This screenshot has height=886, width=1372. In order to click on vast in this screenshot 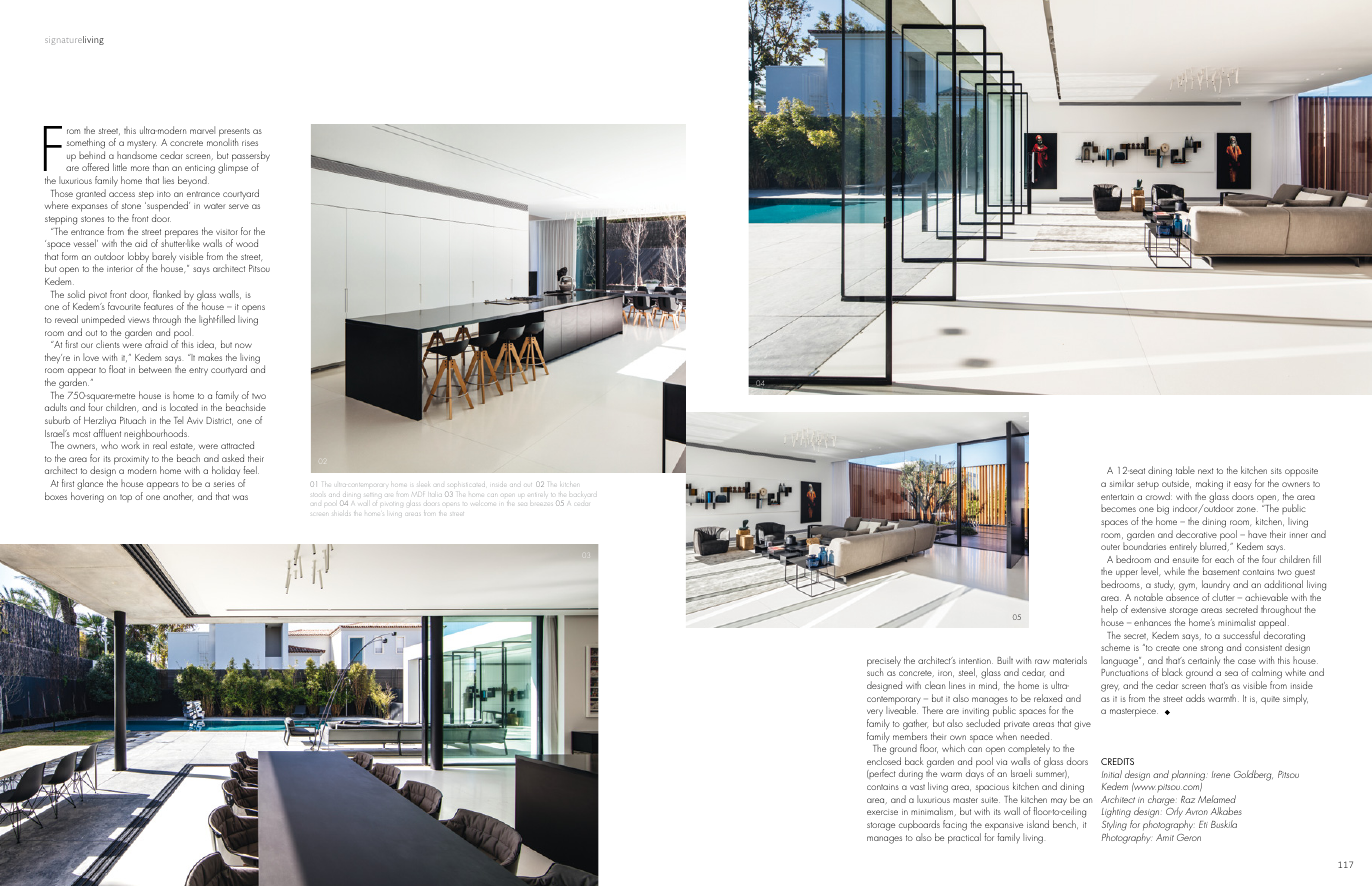, I will do `click(917, 787)`.
